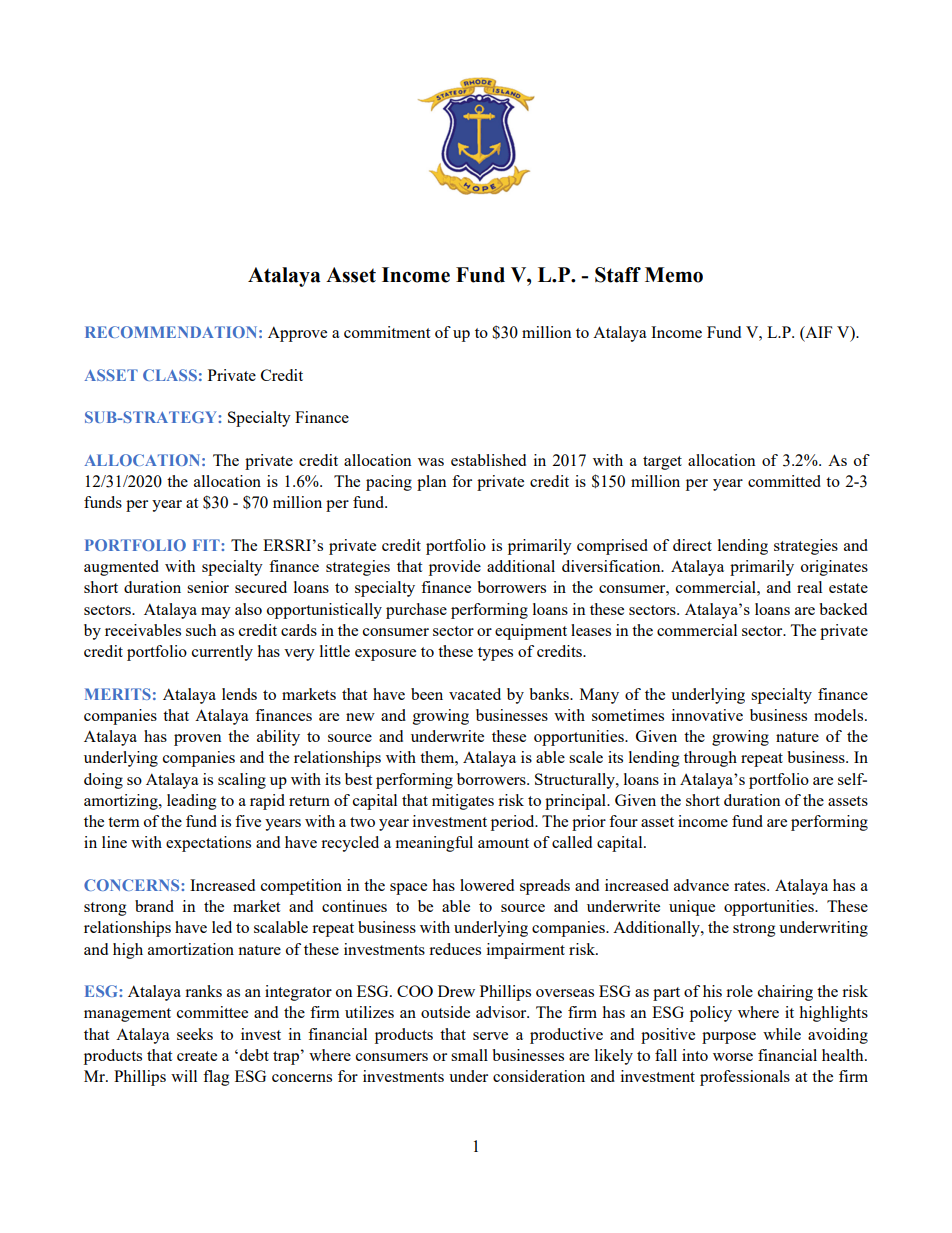 The height and width of the screenshot is (1233, 952). What do you see at coordinates (197, 1056) in the screenshot?
I see `create` at bounding box center [197, 1056].
